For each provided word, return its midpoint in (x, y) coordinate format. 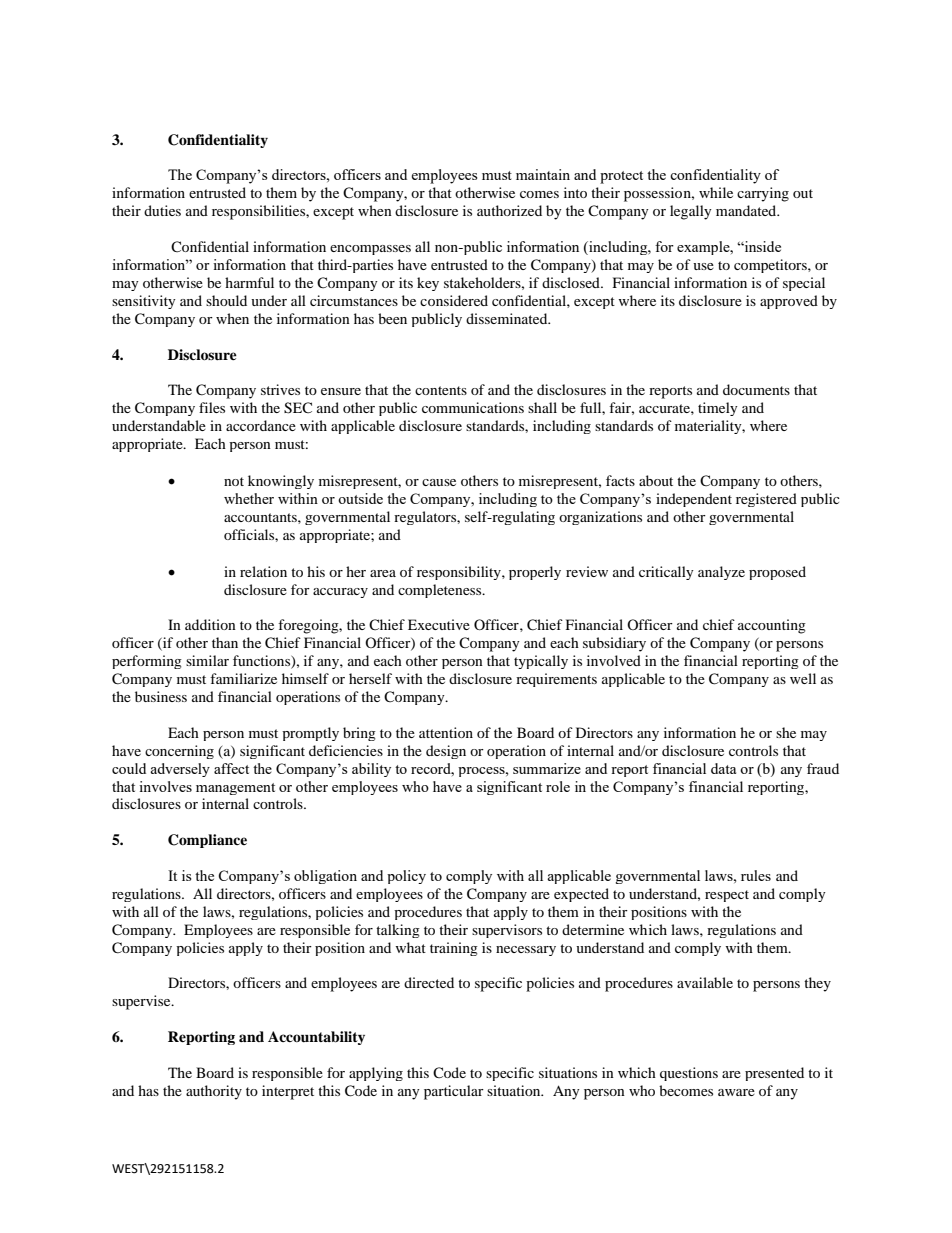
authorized (509, 210)
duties (162, 210)
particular (454, 1092)
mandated (747, 210)
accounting (772, 626)
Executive (439, 624)
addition (210, 624)
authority (214, 1092)
